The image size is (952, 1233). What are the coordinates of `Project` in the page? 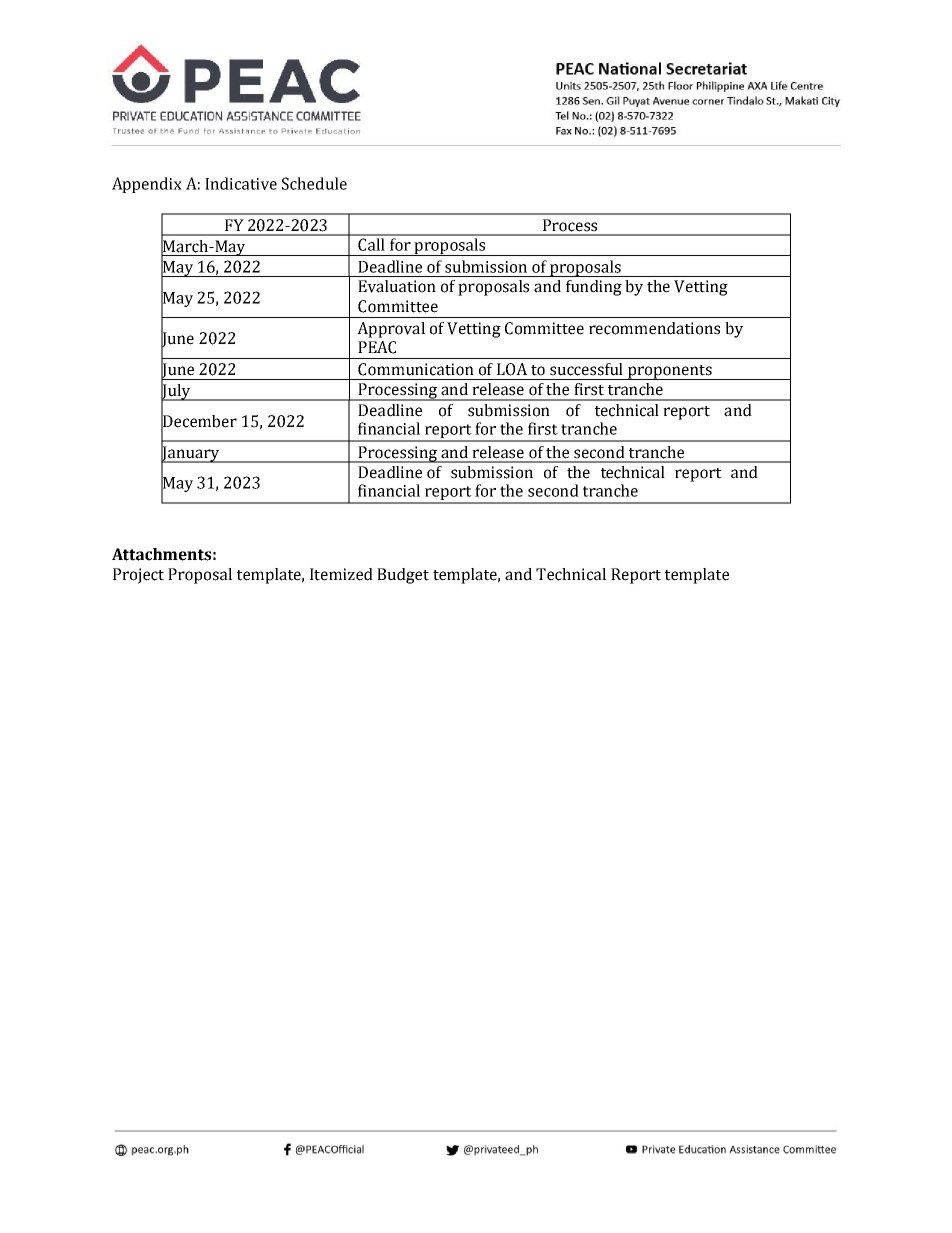 It's located at (138, 576).
